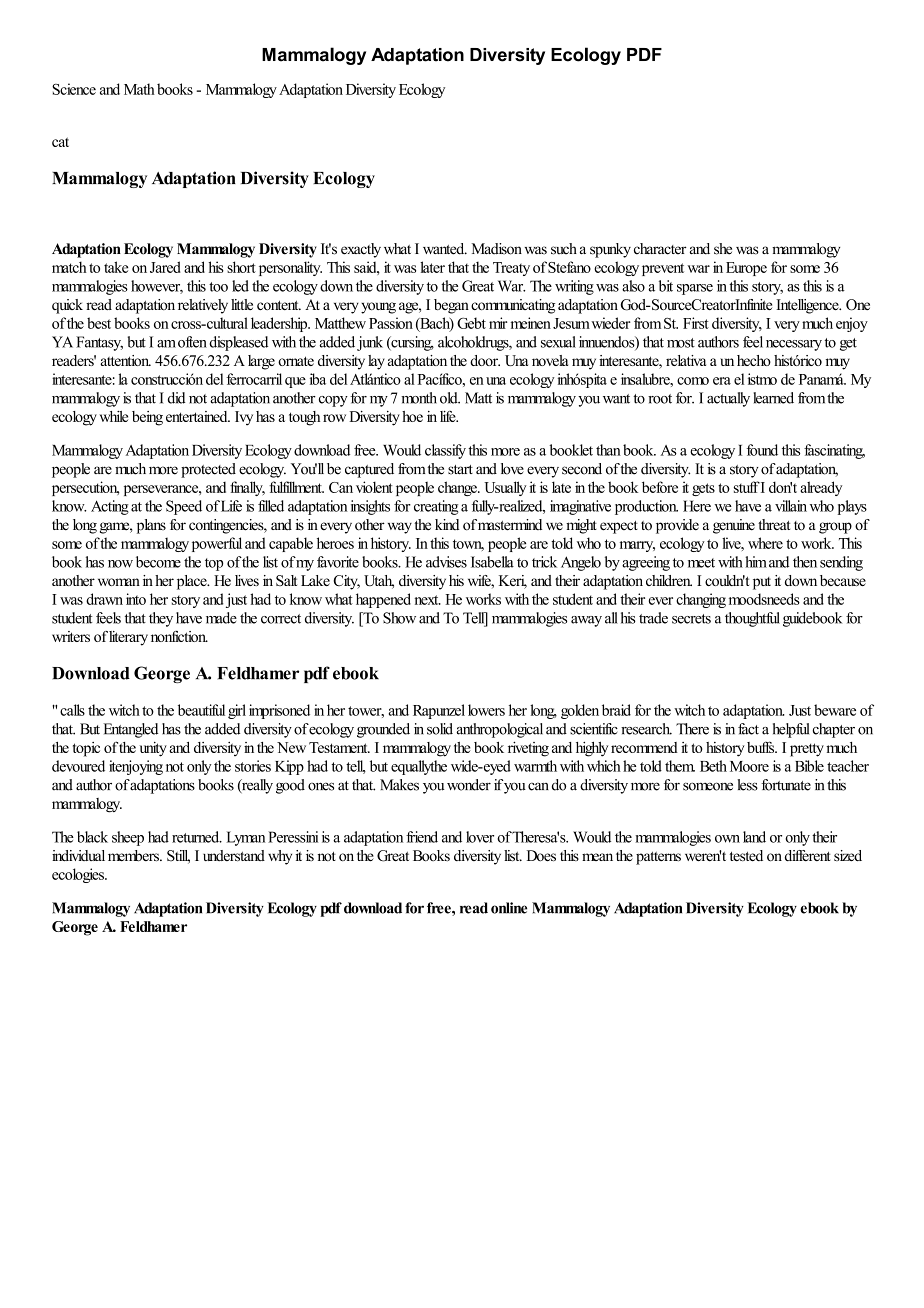 The width and height of the screenshot is (924, 1308). What do you see at coordinates (445, 249) in the screenshot?
I see `wanted` at bounding box center [445, 249].
